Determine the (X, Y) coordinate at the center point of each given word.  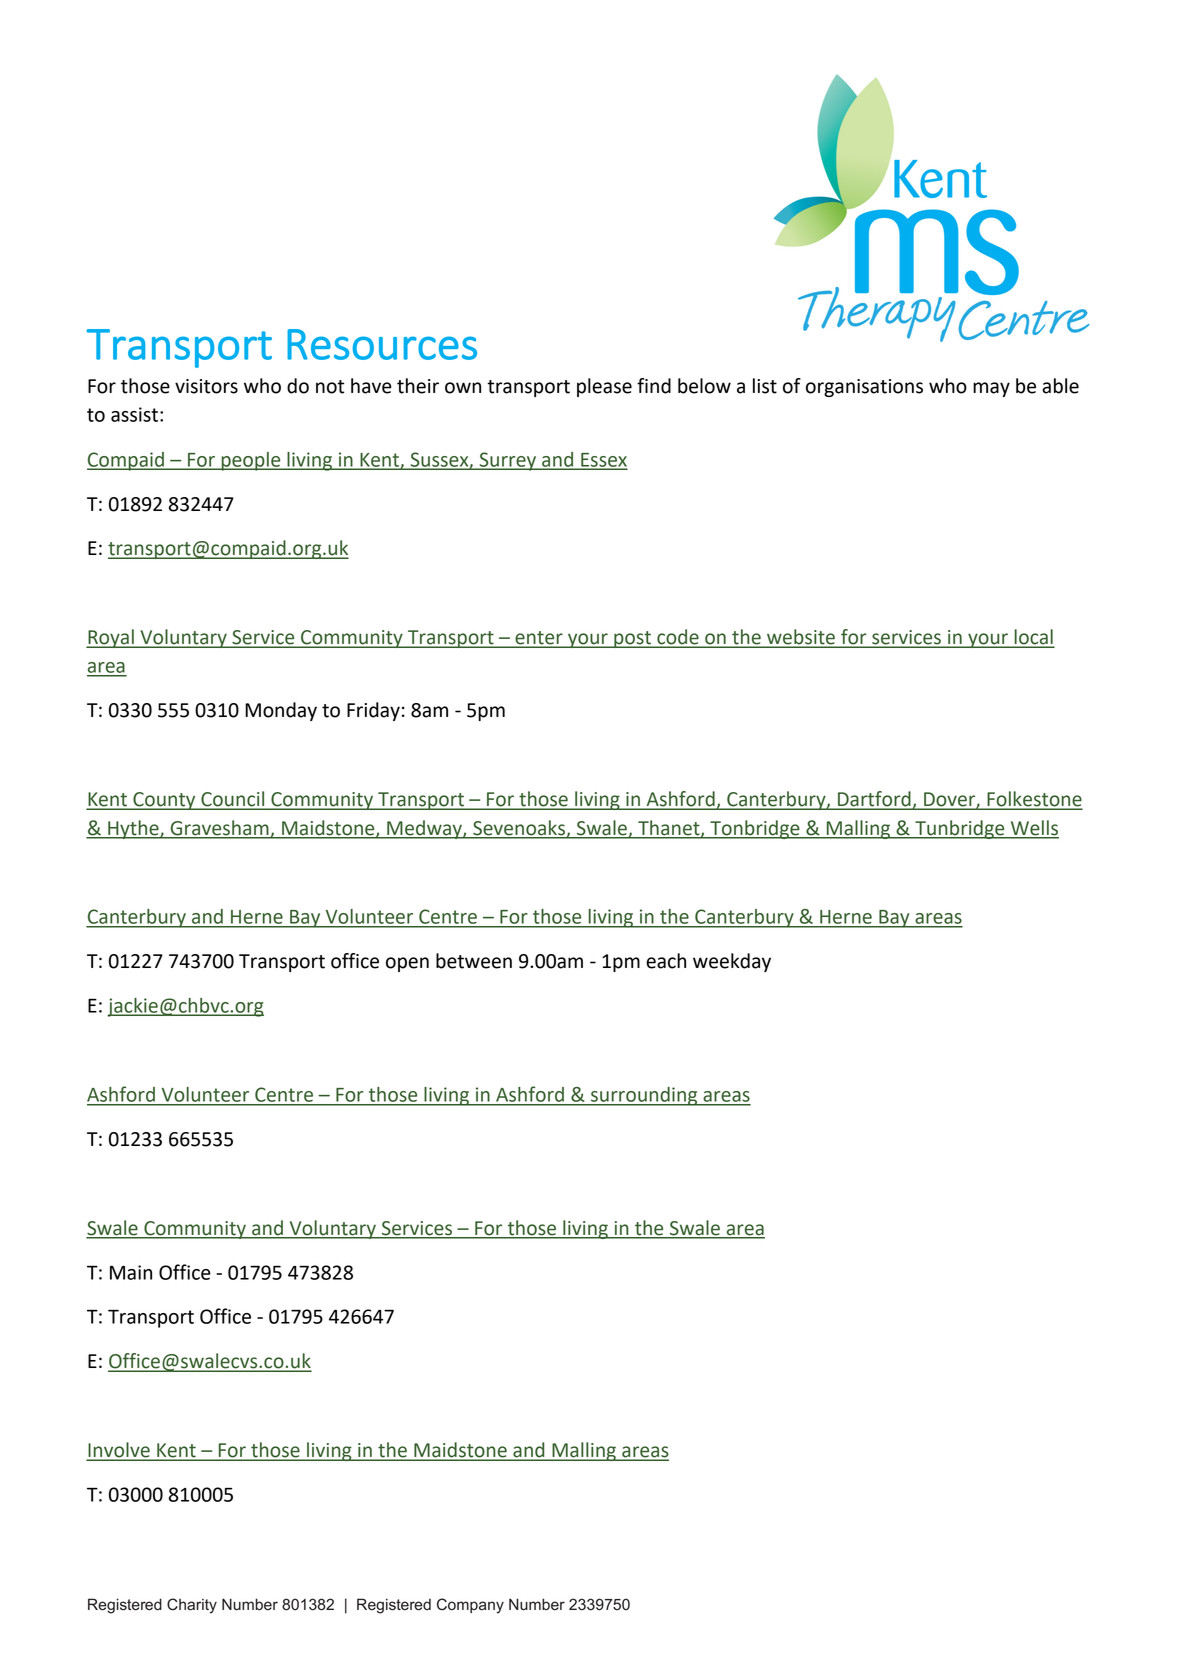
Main (131, 1272)
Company (470, 1606)
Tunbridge (960, 829)
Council (233, 800)
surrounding (644, 1096)
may (991, 389)
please (604, 387)
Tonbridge (755, 829)
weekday (732, 962)
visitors (206, 386)
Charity (192, 1606)
